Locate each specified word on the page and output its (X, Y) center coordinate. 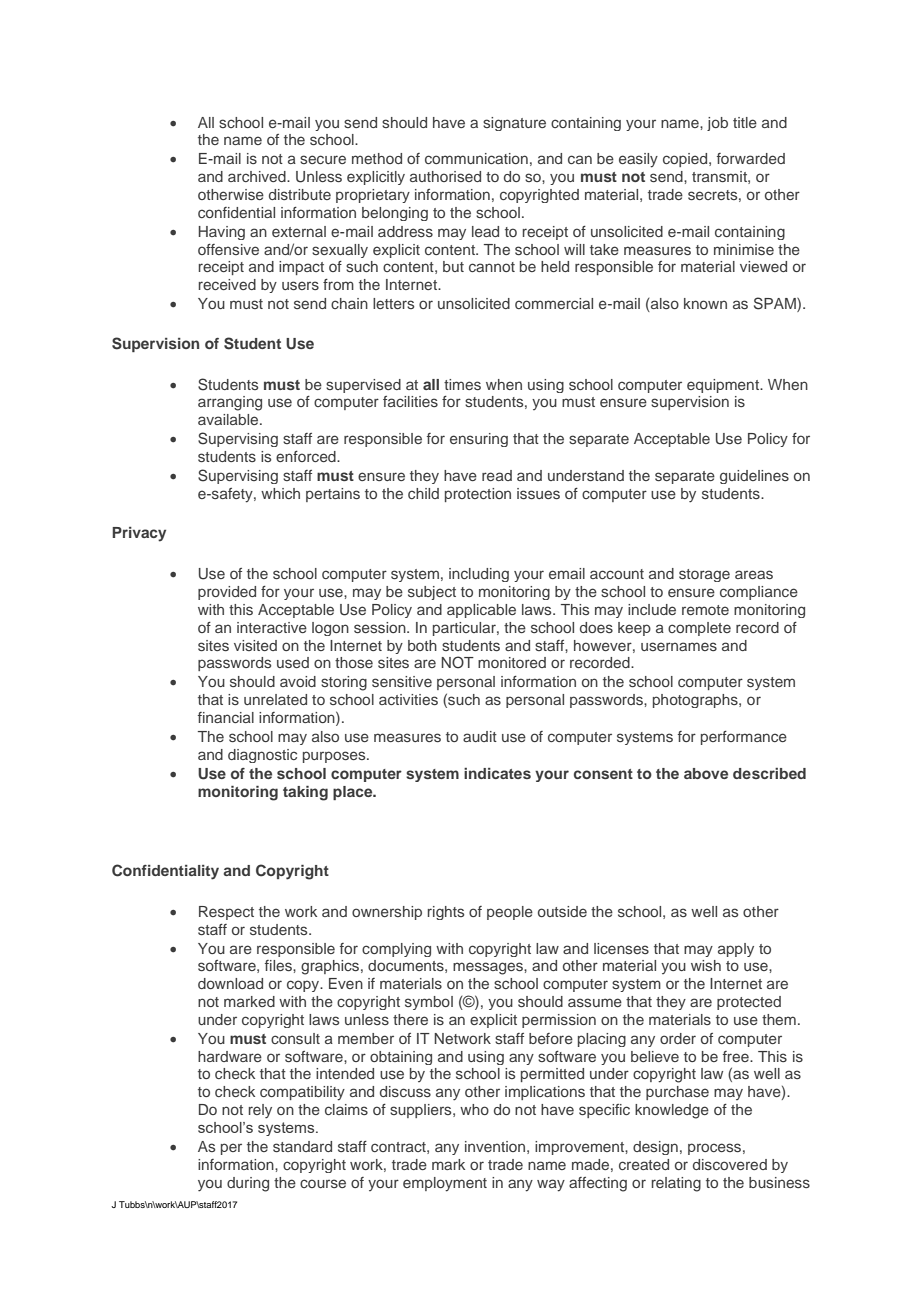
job (717, 124)
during (248, 1184)
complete (699, 629)
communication (476, 158)
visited (255, 645)
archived (258, 176)
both (422, 645)
